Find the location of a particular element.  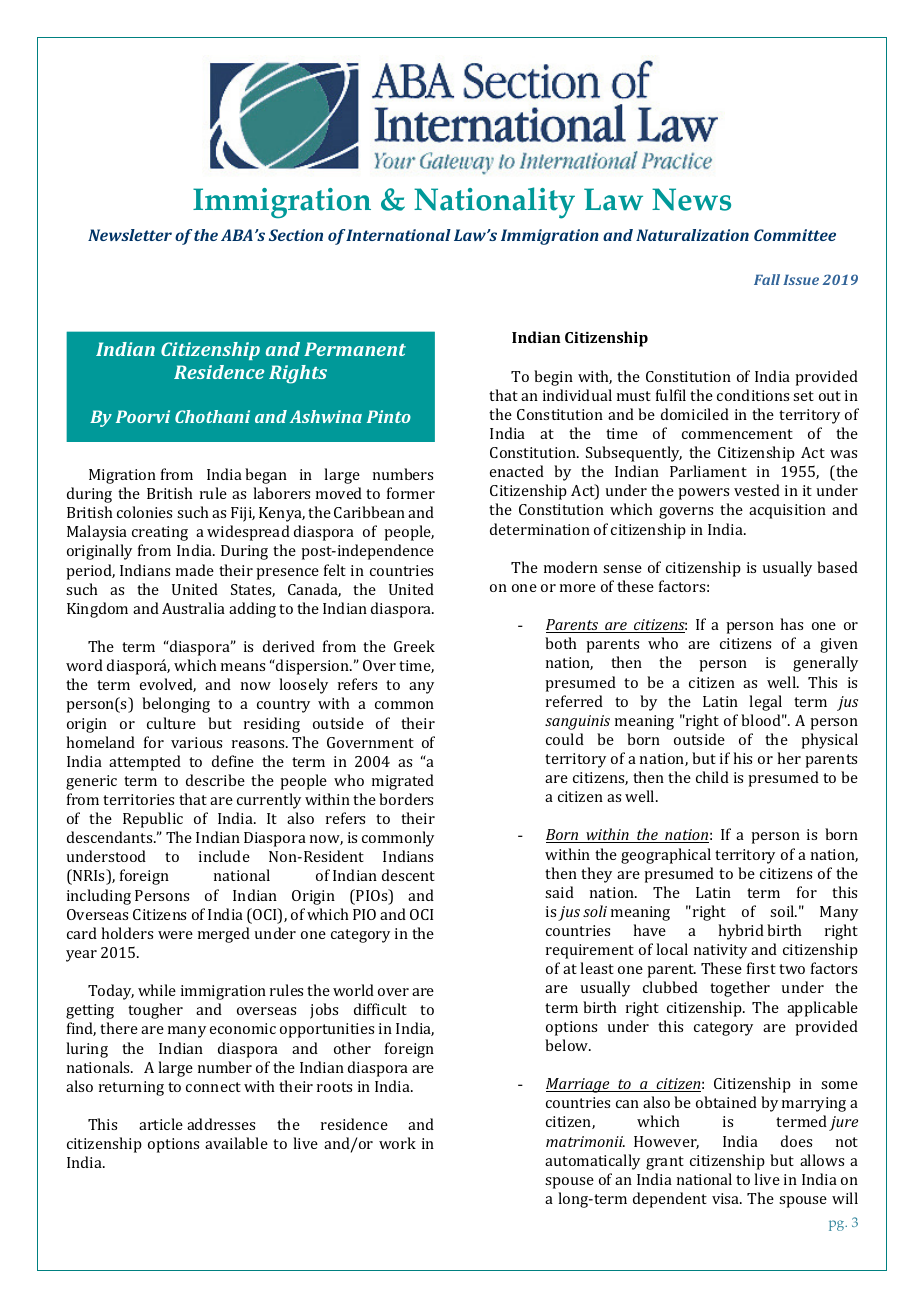

Section is located at coordinates (296, 235).
